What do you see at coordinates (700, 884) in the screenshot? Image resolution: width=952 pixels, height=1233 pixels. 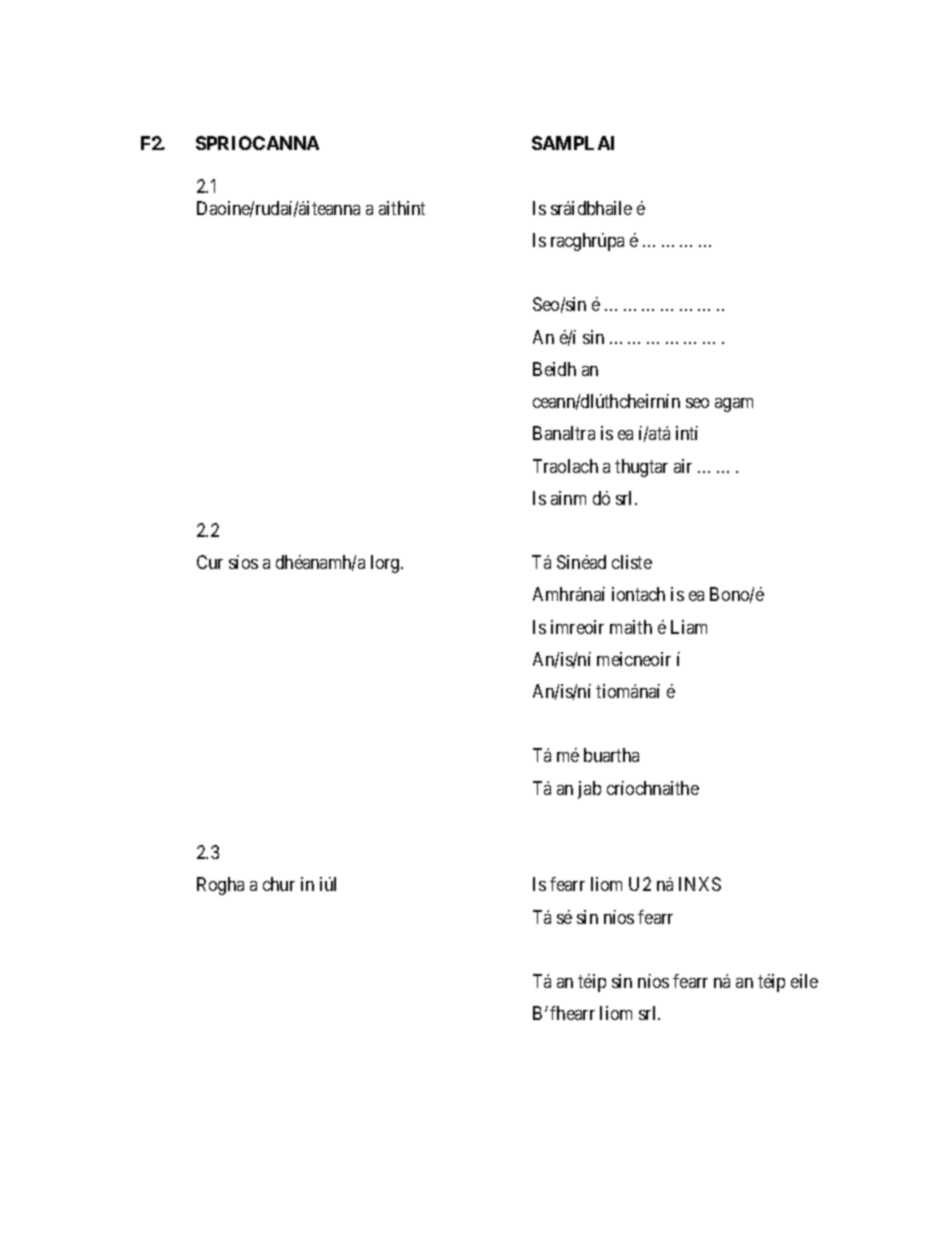 I see `INXS` at bounding box center [700, 884].
